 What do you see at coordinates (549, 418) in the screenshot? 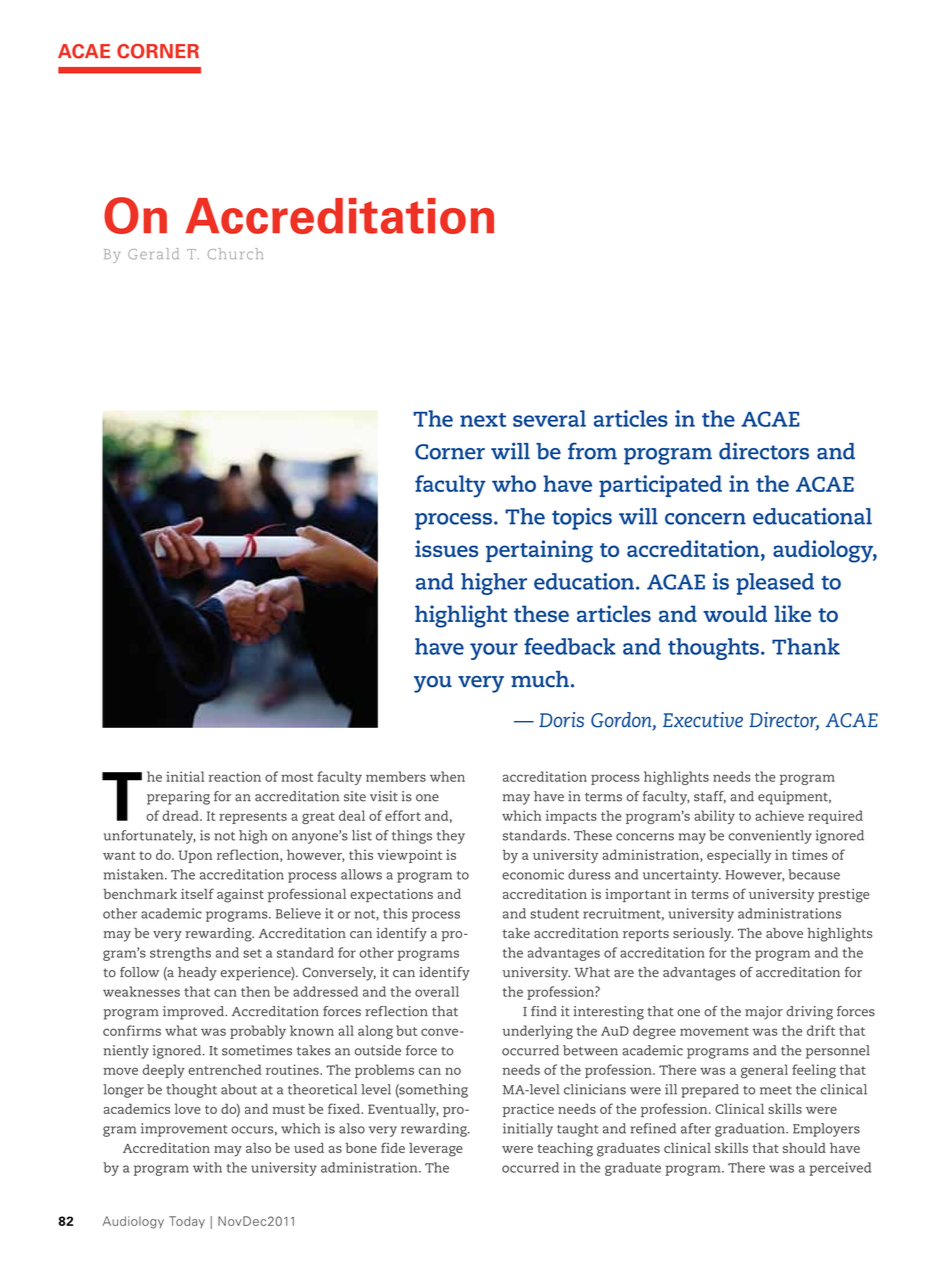
I see `several` at bounding box center [549, 418].
